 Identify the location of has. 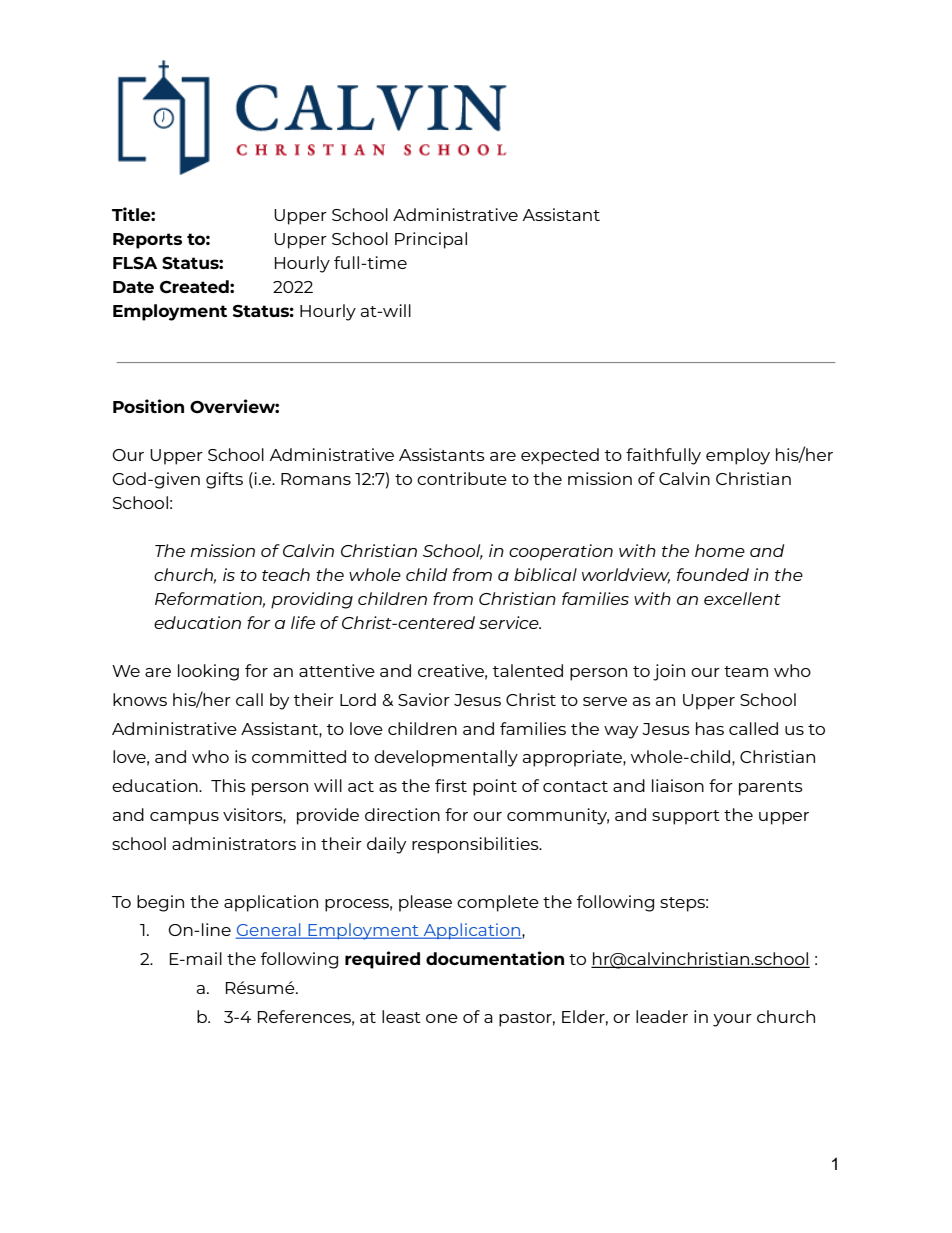
(710, 728).
